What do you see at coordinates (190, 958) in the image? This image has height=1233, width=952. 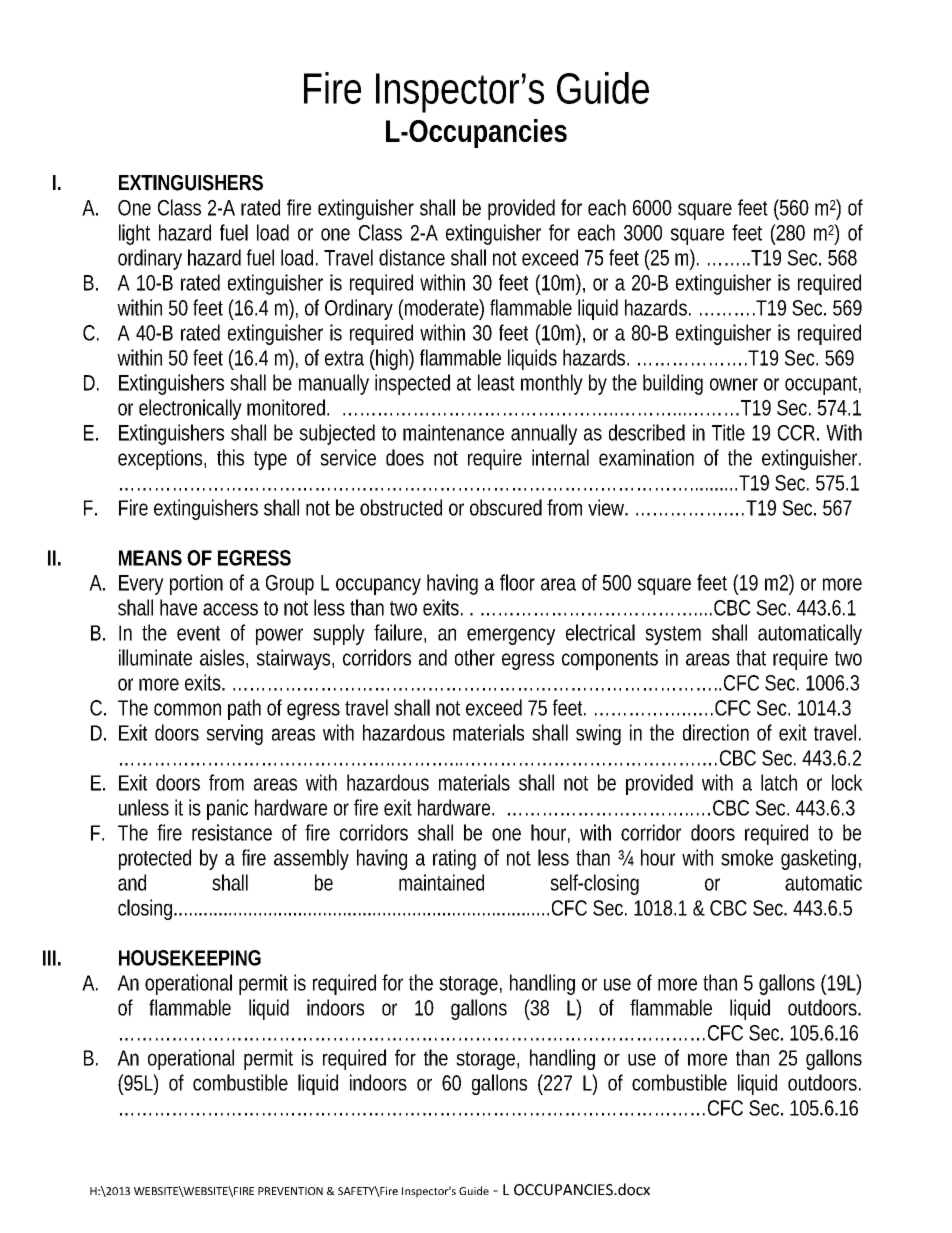 I see `HOUSEKEEPING` at bounding box center [190, 958].
